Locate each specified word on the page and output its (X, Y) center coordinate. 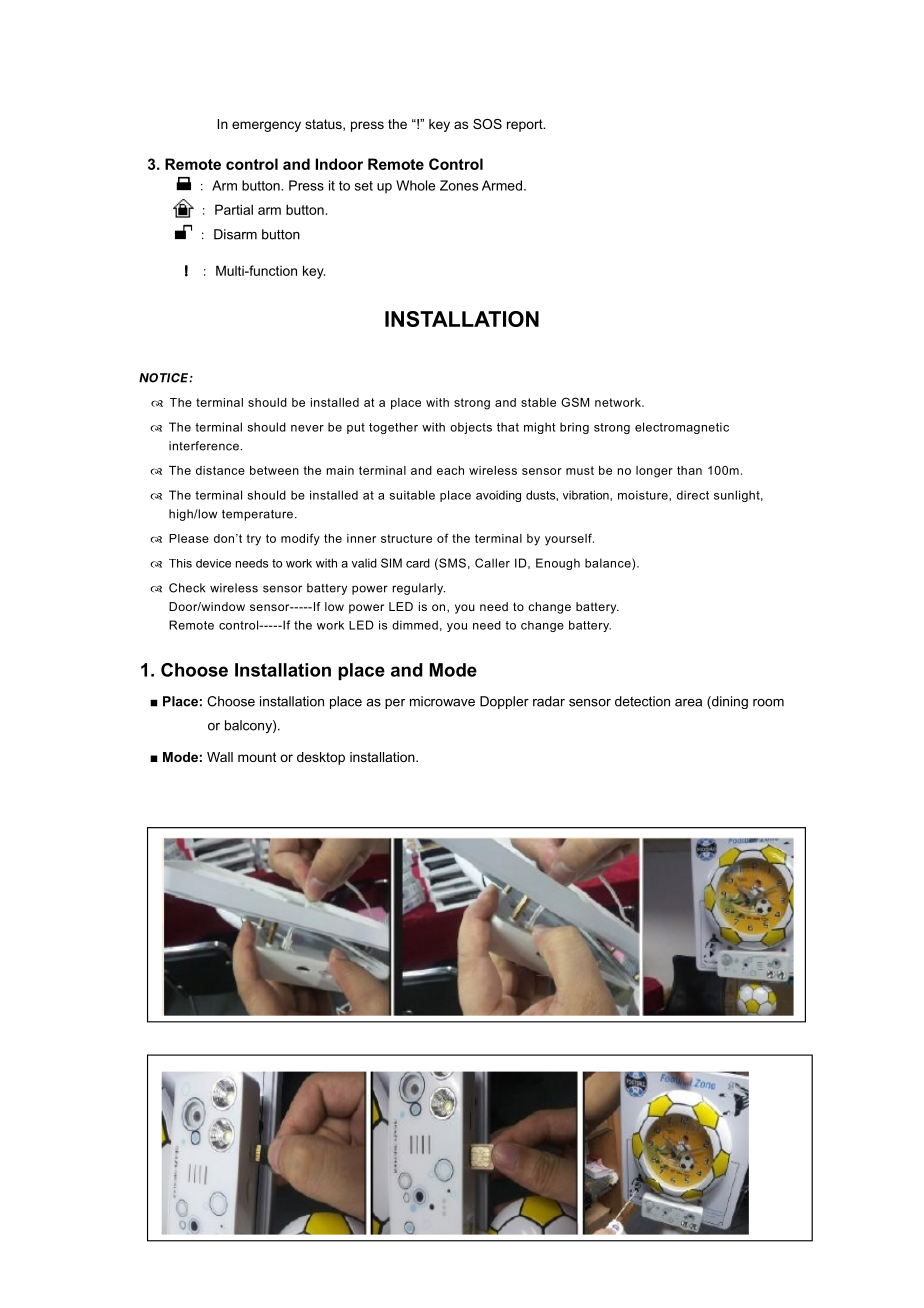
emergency (266, 126)
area (688, 703)
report (526, 125)
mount (257, 757)
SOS (487, 124)
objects (471, 428)
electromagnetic (682, 428)
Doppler (504, 702)
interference (204, 446)
